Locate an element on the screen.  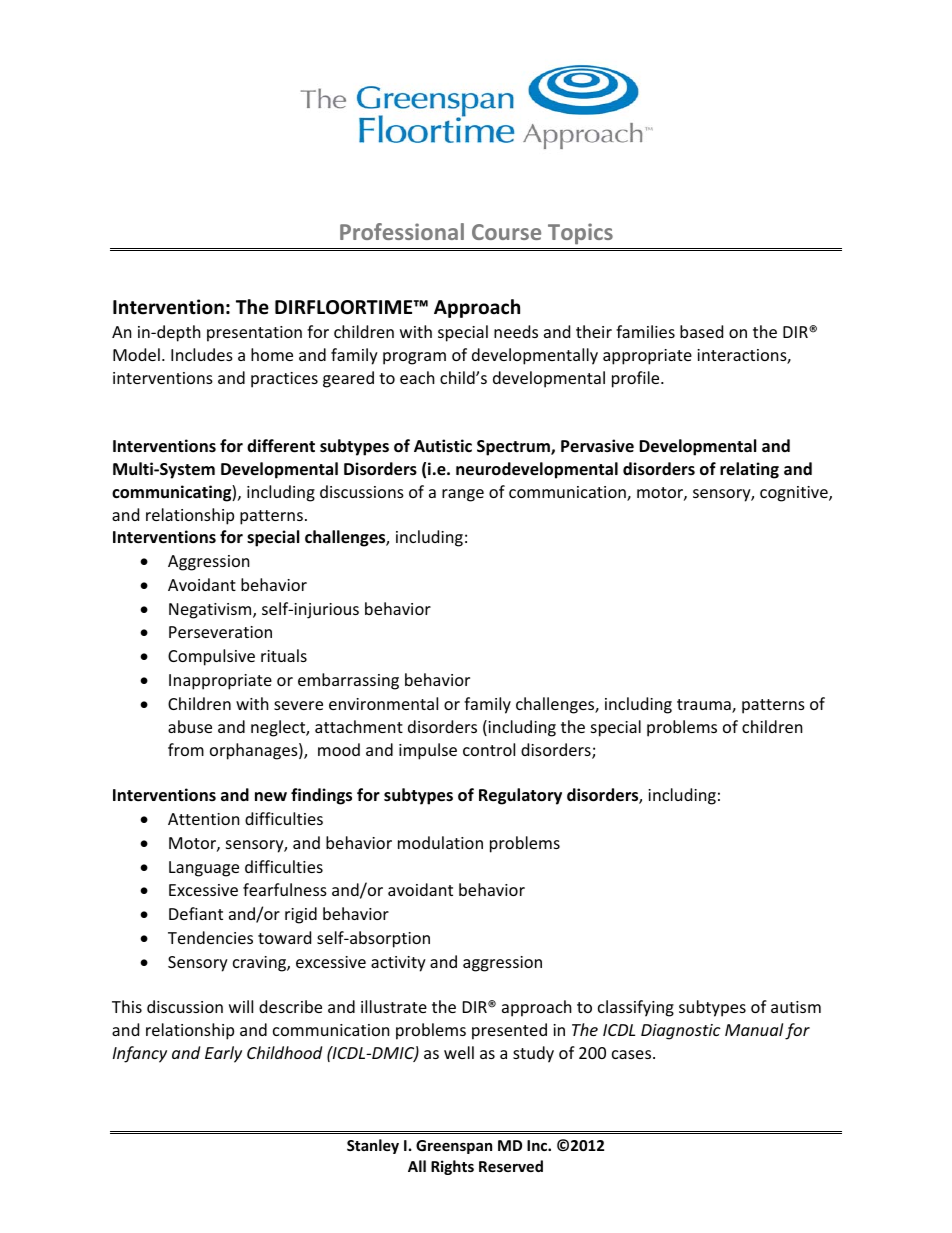
control is located at coordinates (489, 749).
